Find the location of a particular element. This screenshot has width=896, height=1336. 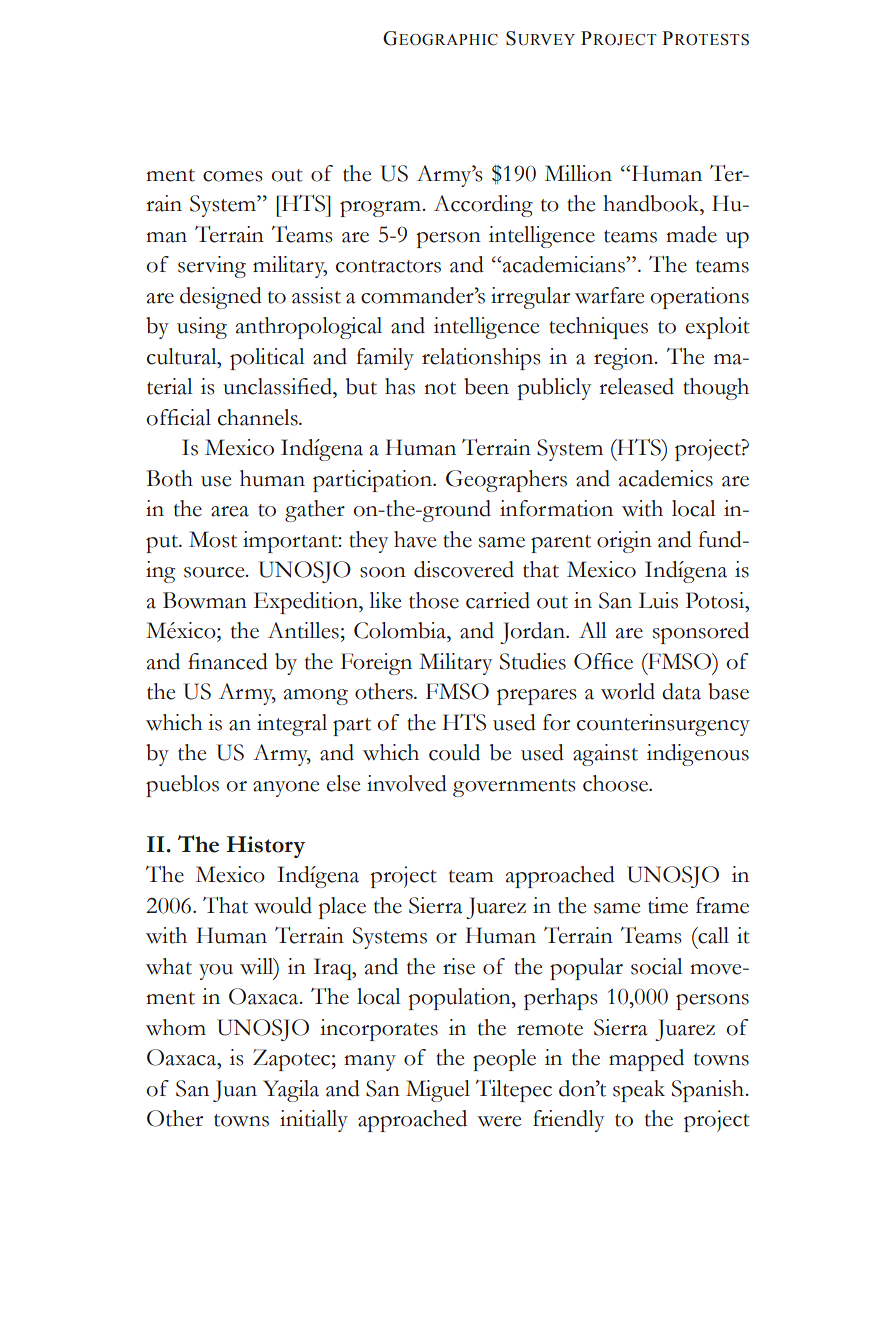

channels is located at coordinates (259, 417).
